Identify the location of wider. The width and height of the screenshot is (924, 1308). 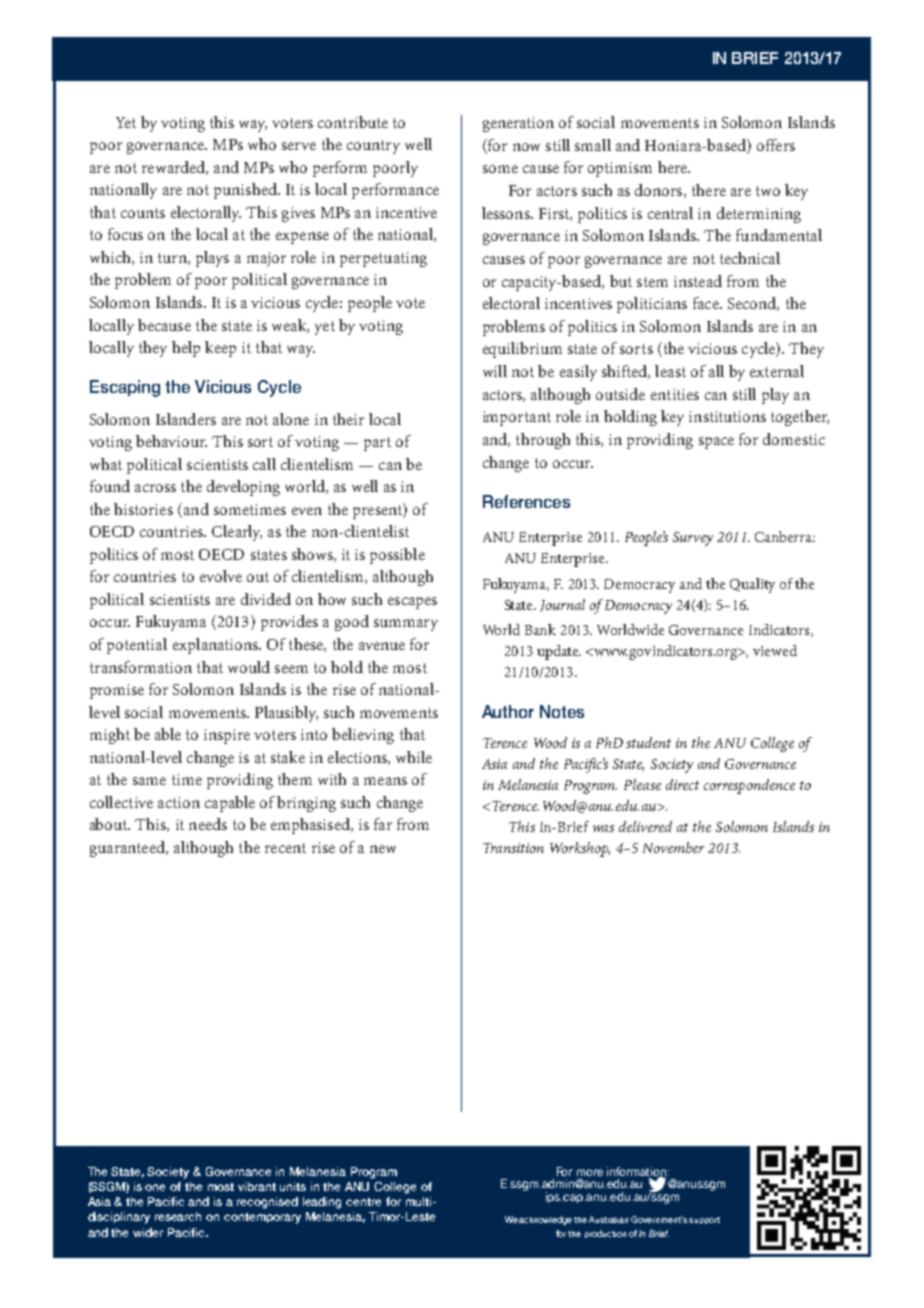
(148, 1232).
